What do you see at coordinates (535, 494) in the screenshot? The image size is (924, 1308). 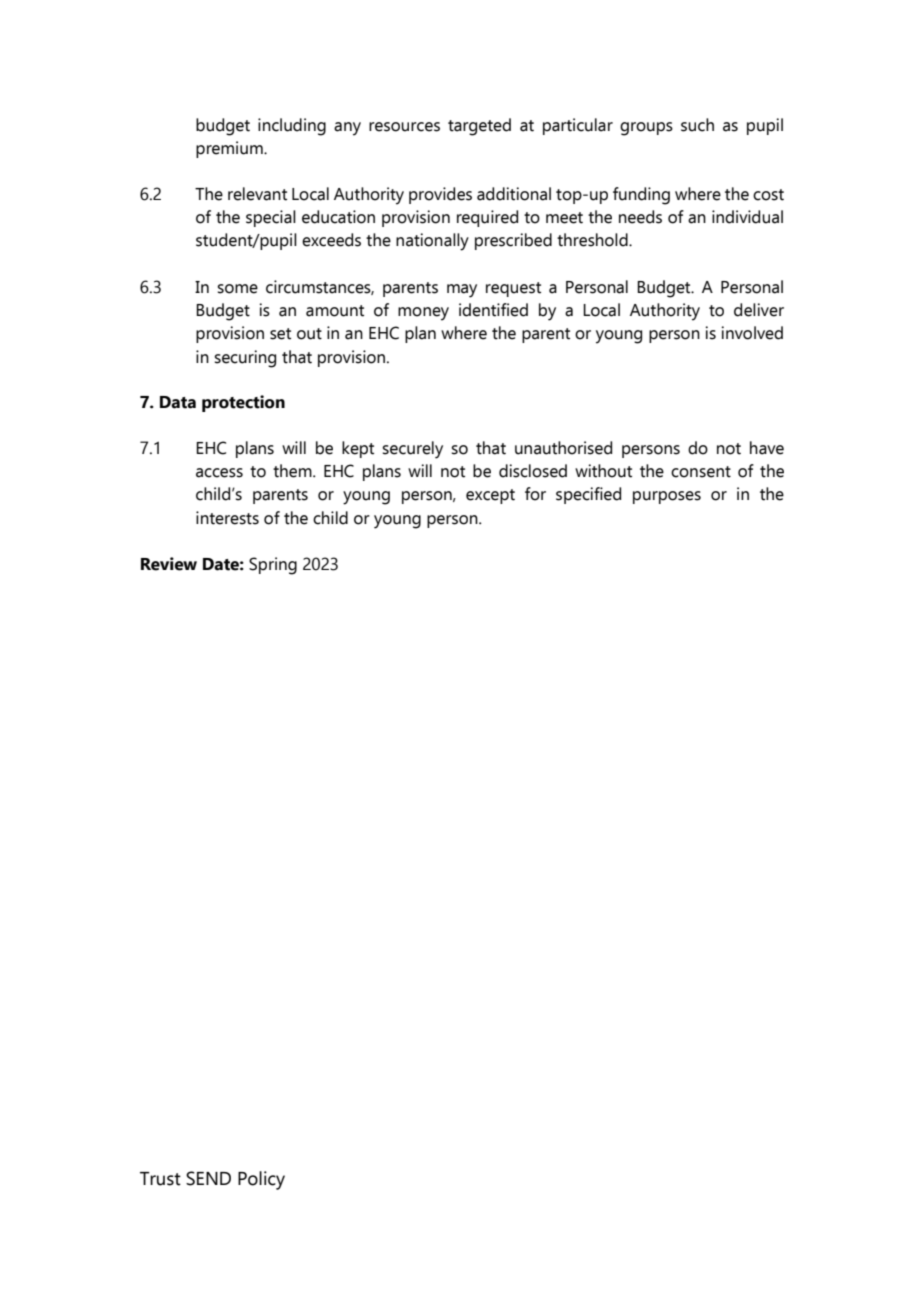 I see `for` at bounding box center [535, 494].
